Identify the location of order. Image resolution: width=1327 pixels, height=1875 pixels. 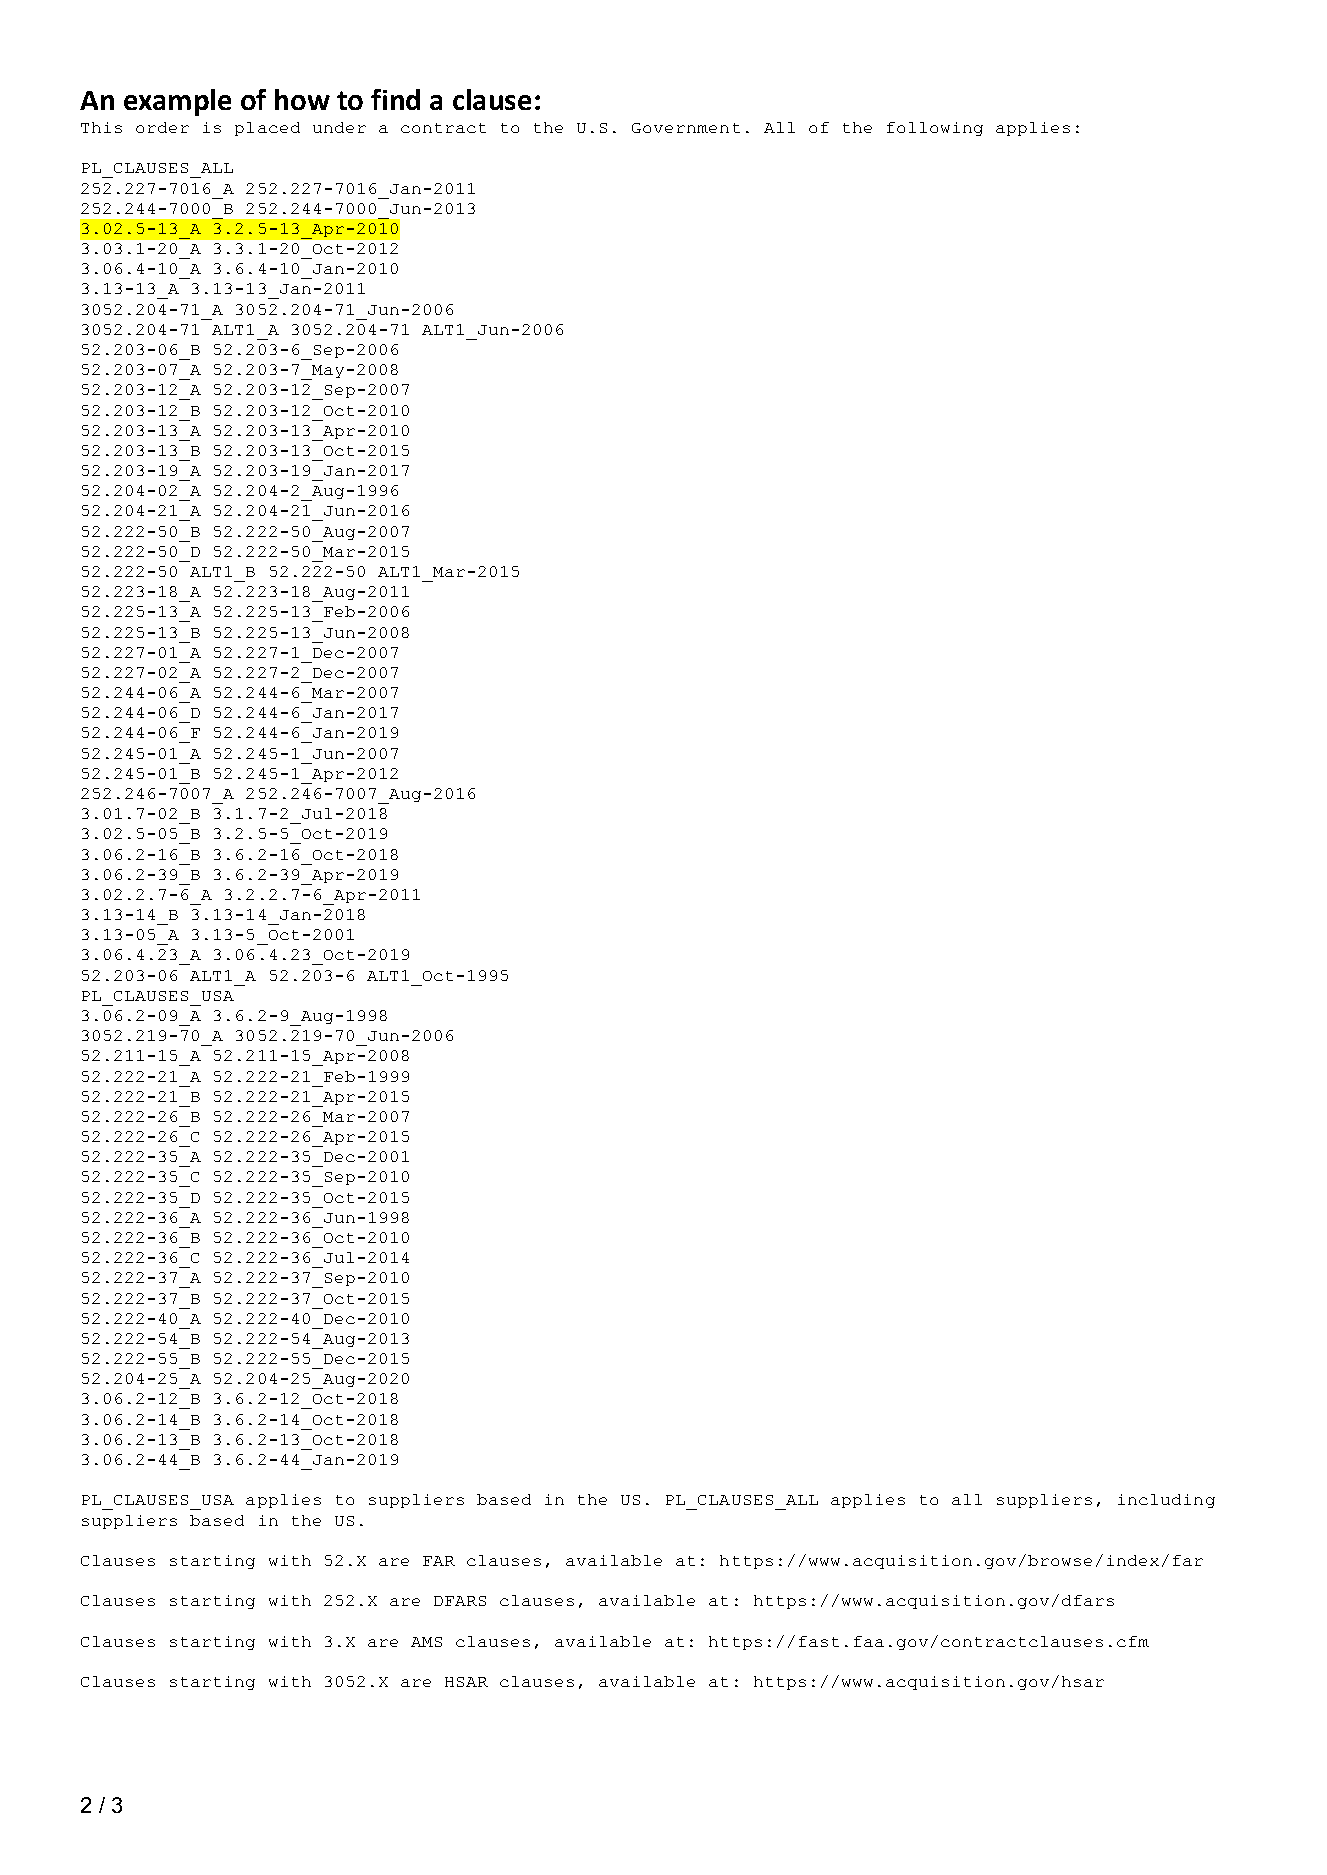
(162, 127).
